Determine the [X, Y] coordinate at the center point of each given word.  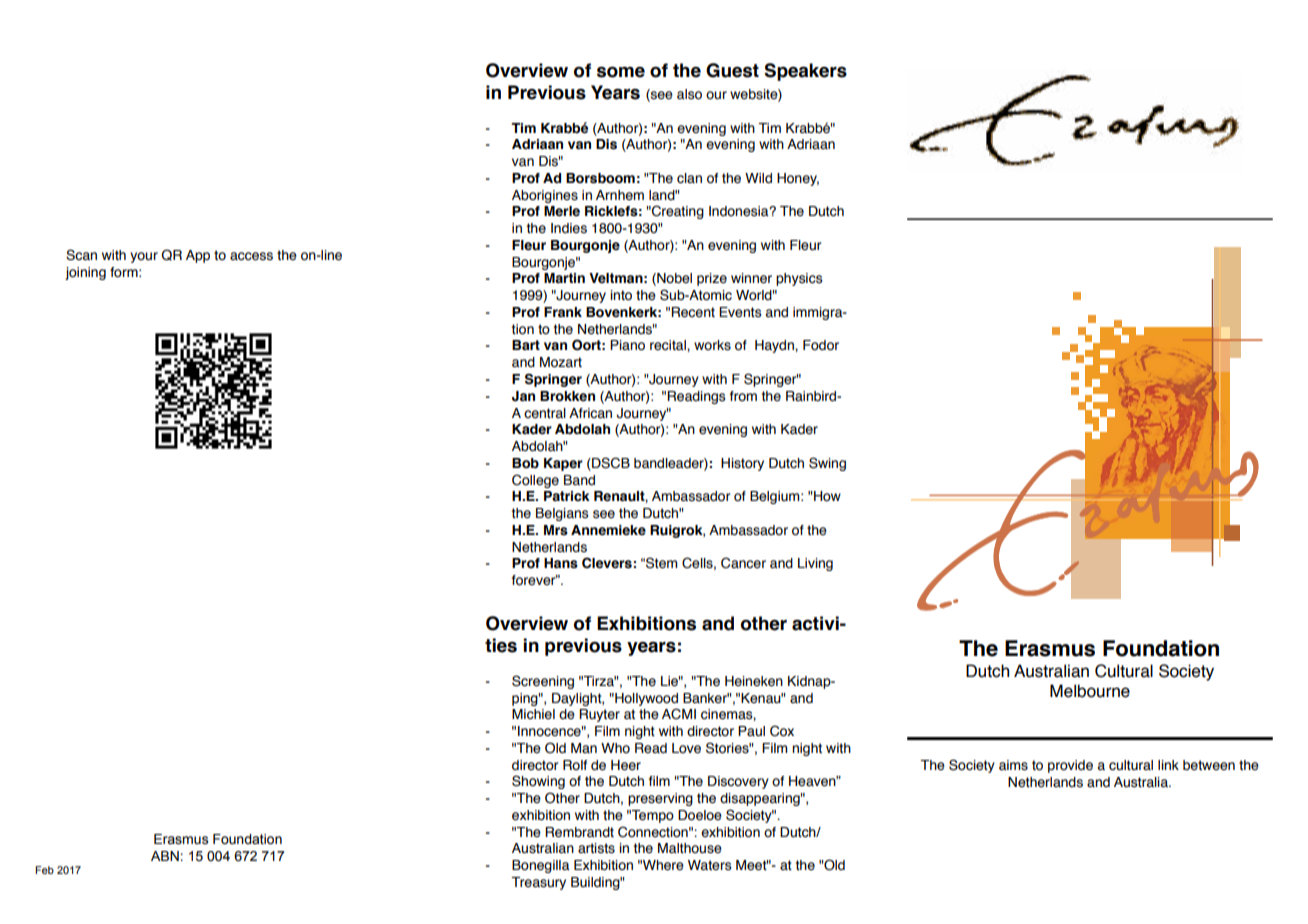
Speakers [805, 72]
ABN [165, 856]
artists [596, 848]
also [689, 94]
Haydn [775, 346]
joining [85, 273]
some [621, 72]
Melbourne [1090, 691]
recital [669, 345]
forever [535, 580]
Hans [561, 563]
